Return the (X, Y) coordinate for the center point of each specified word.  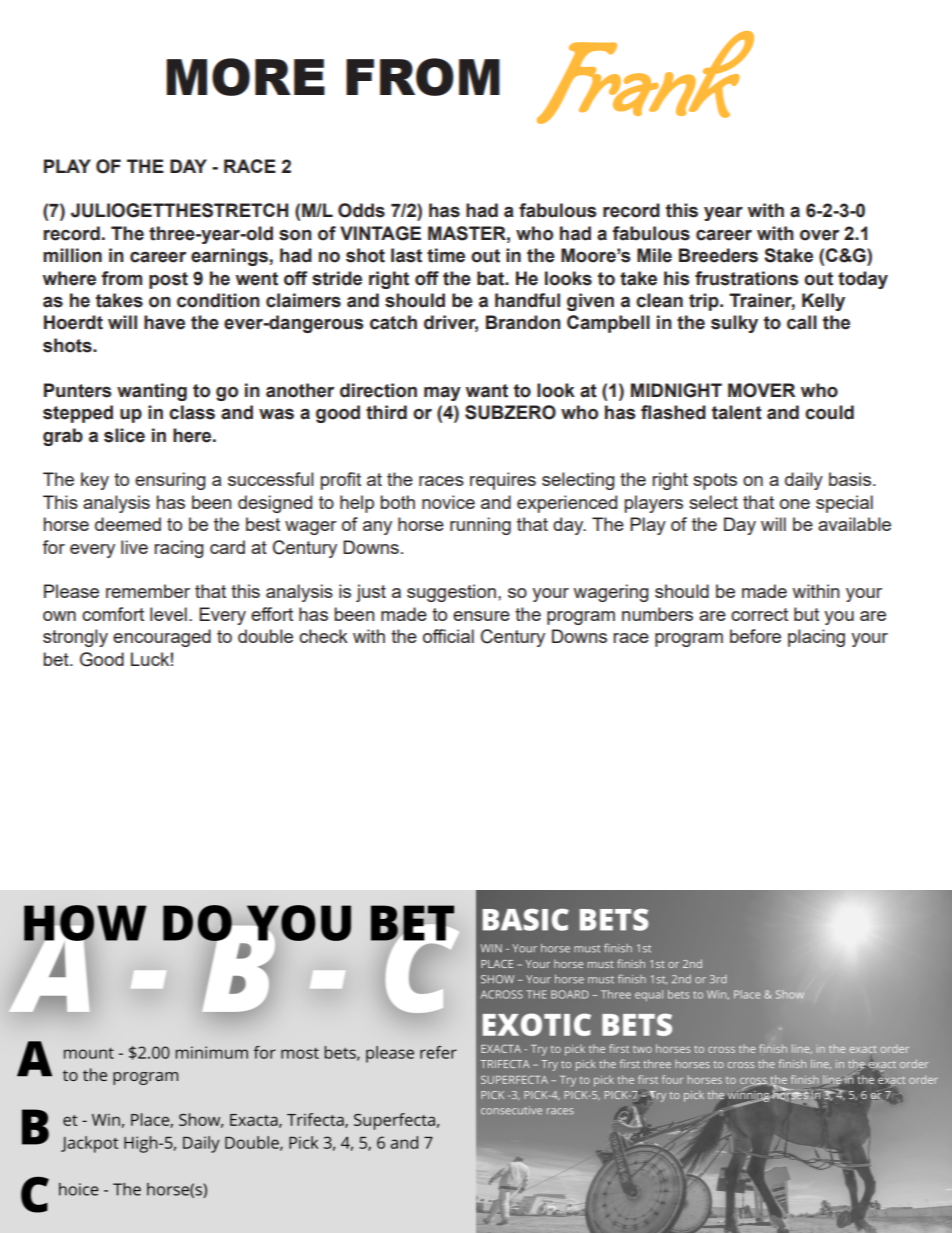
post (168, 280)
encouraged (162, 638)
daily (804, 481)
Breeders (718, 255)
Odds (361, 210)
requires (503, 481)
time (446, 255)
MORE (245, 77)
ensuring (170, 481)
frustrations (746, 278)
